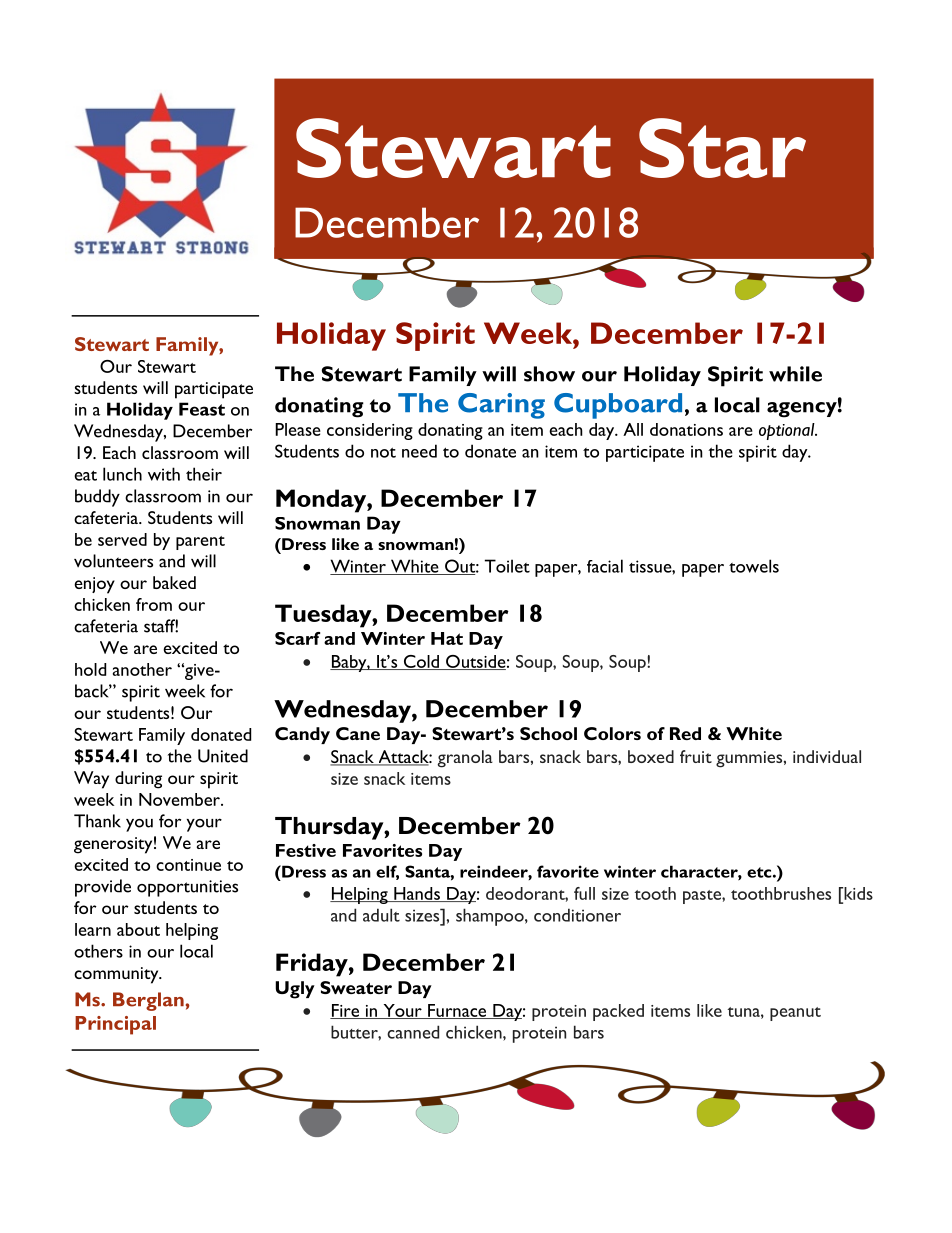 This document has height=1233, width=952. What do you see at coordinates (202, 409) in the document?
I see `Feast` at bounding box center [202, 409].
